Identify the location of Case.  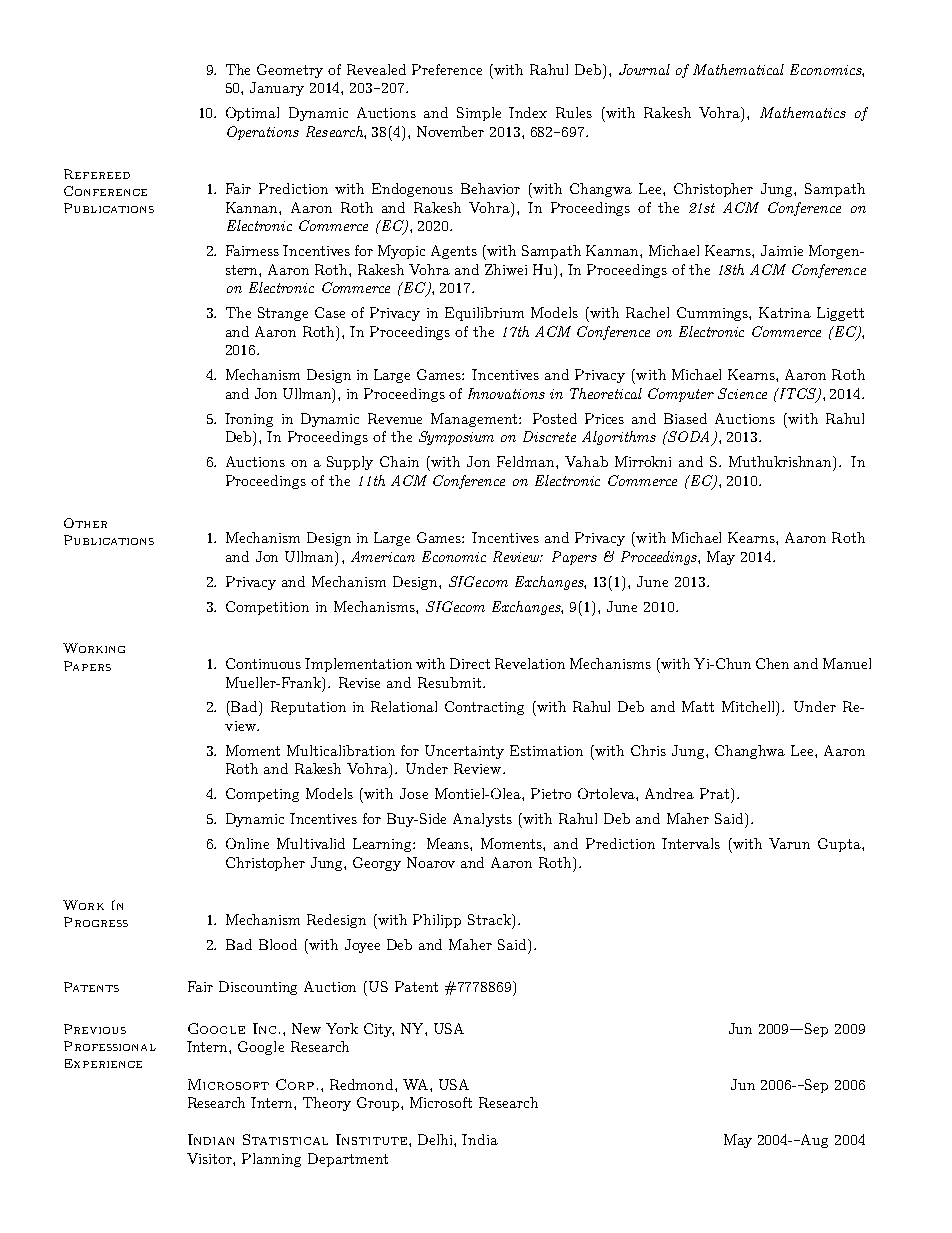
(330, 312).
